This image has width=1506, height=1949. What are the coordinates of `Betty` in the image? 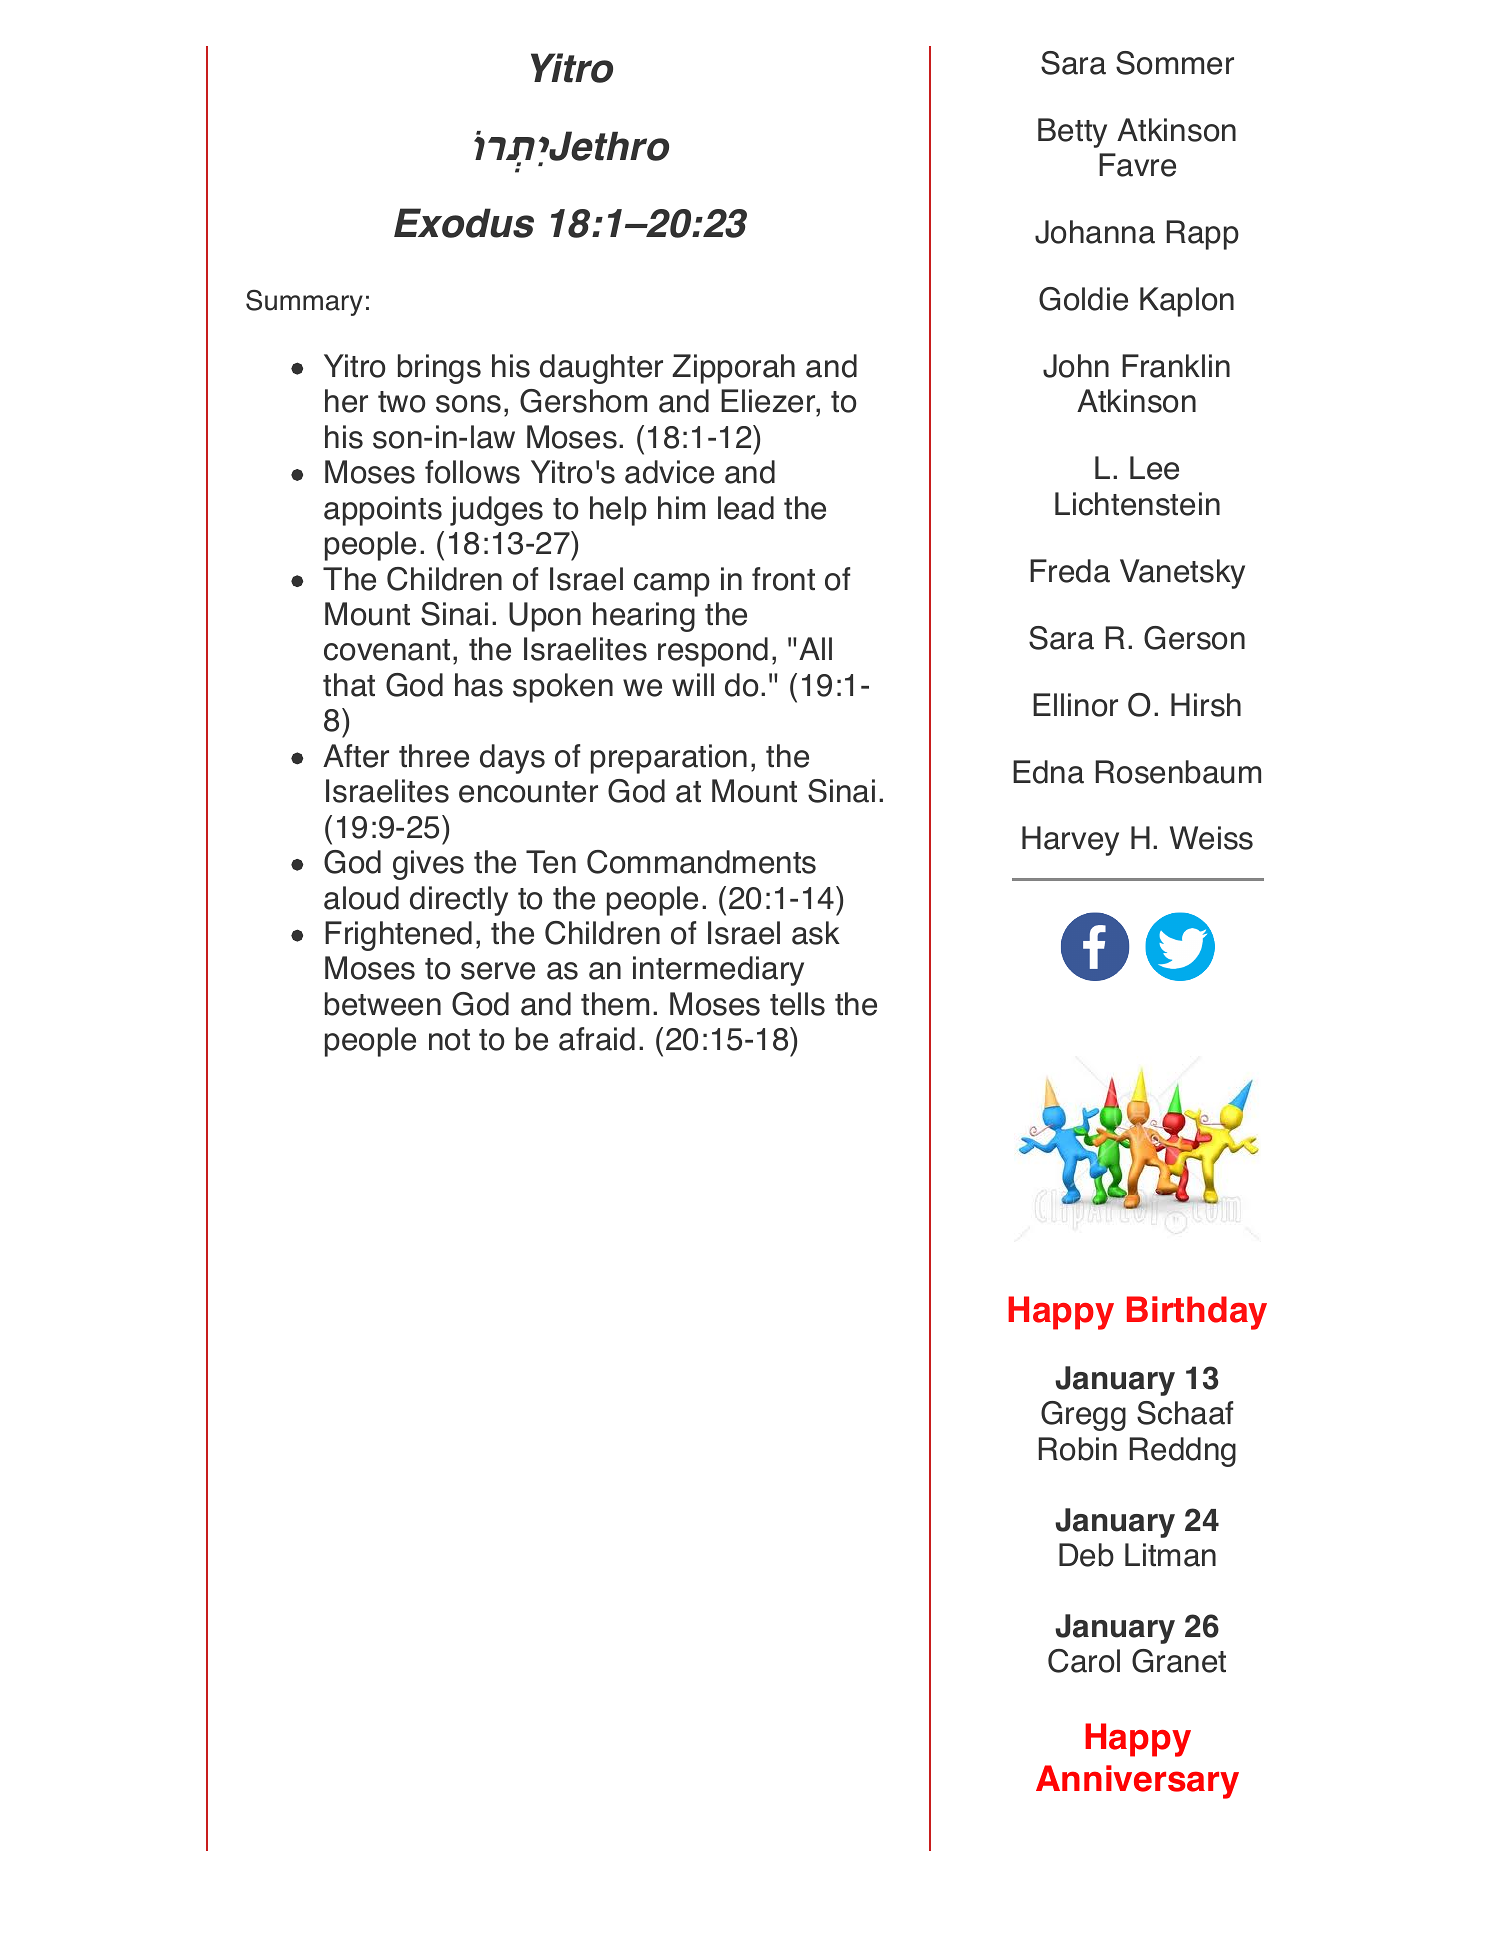 It's located at (1072, 133).
